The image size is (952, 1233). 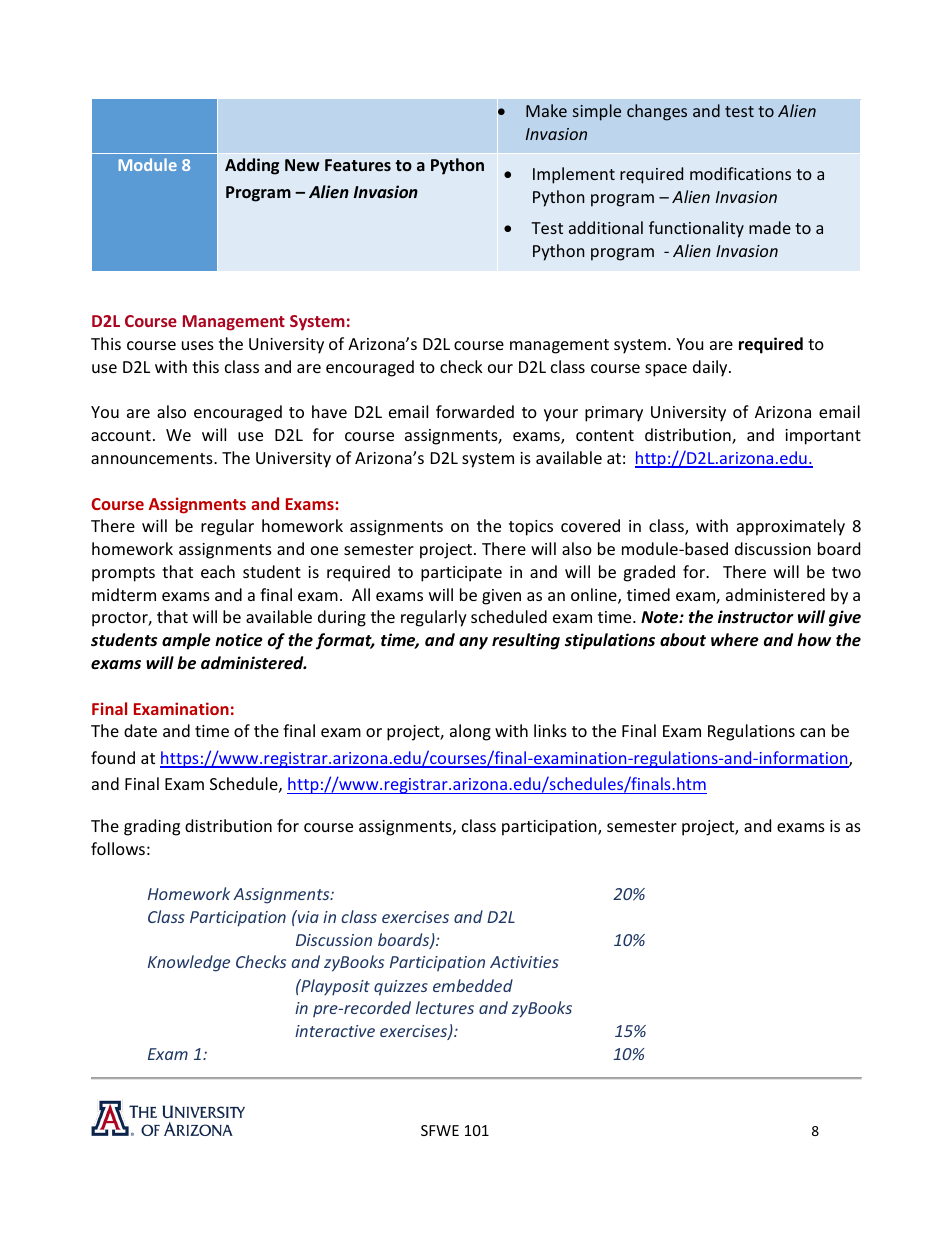 What do you see at coordinates (524, 962) in the image?
I see `Activities` at bounding box center [524, 962].
